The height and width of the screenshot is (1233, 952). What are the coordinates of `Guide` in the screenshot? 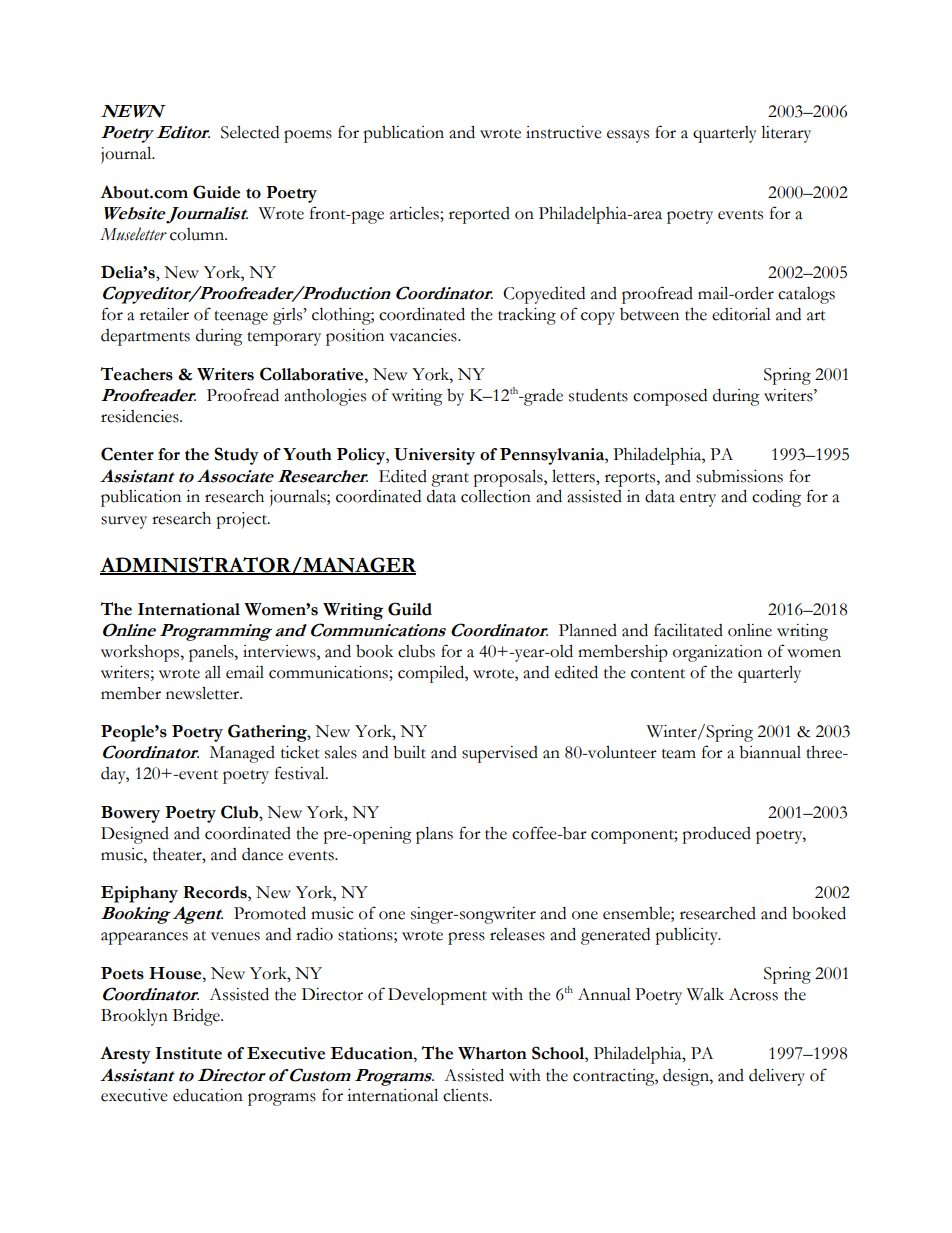 It's located at (216, 192).
